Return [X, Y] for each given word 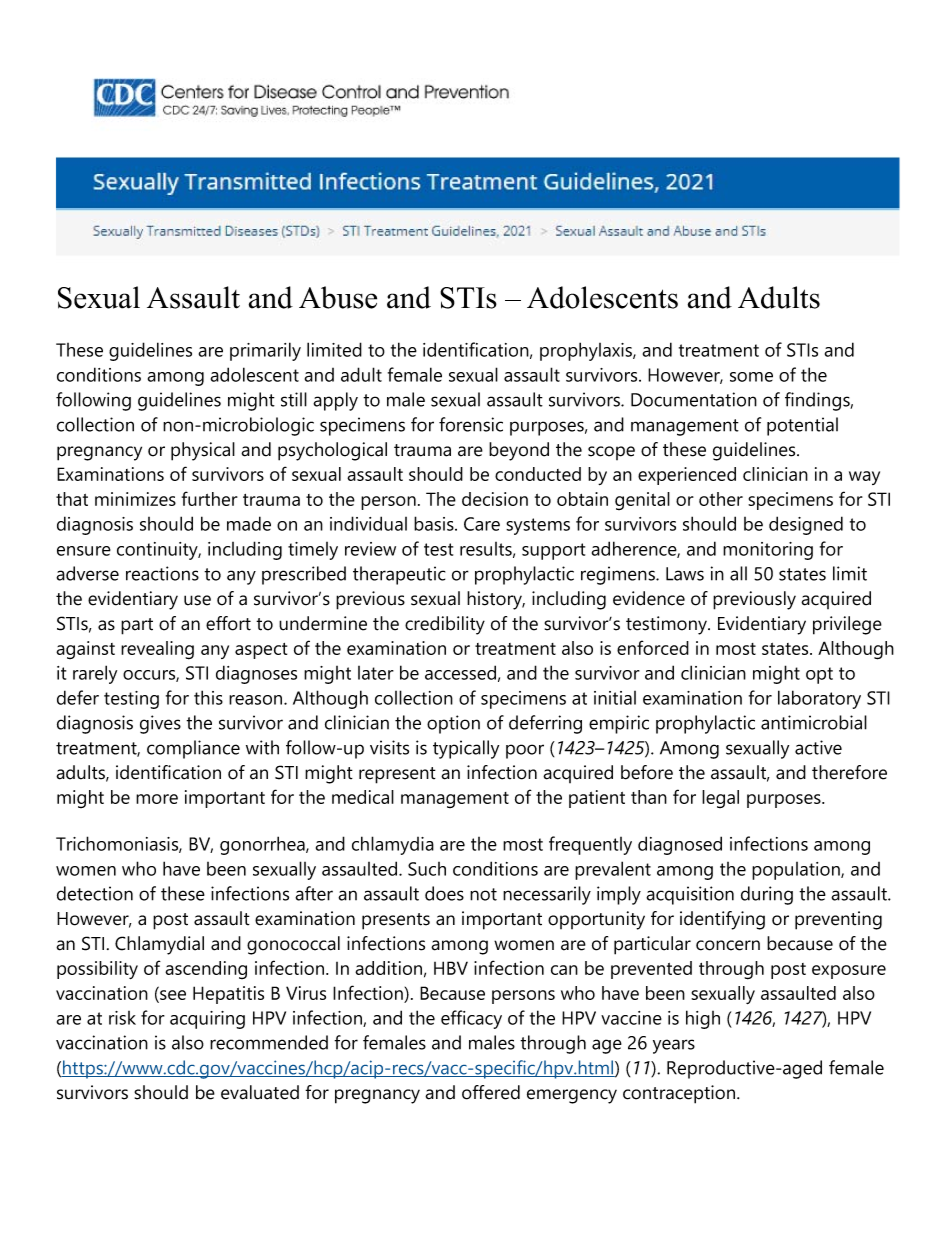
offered [491, 1092]
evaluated [260, 1092]
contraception [680, 1094]
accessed [460, 672]
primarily [265, 351]
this [208, 697]
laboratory [819, 699]
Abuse [338, 297]
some [751, 377]
